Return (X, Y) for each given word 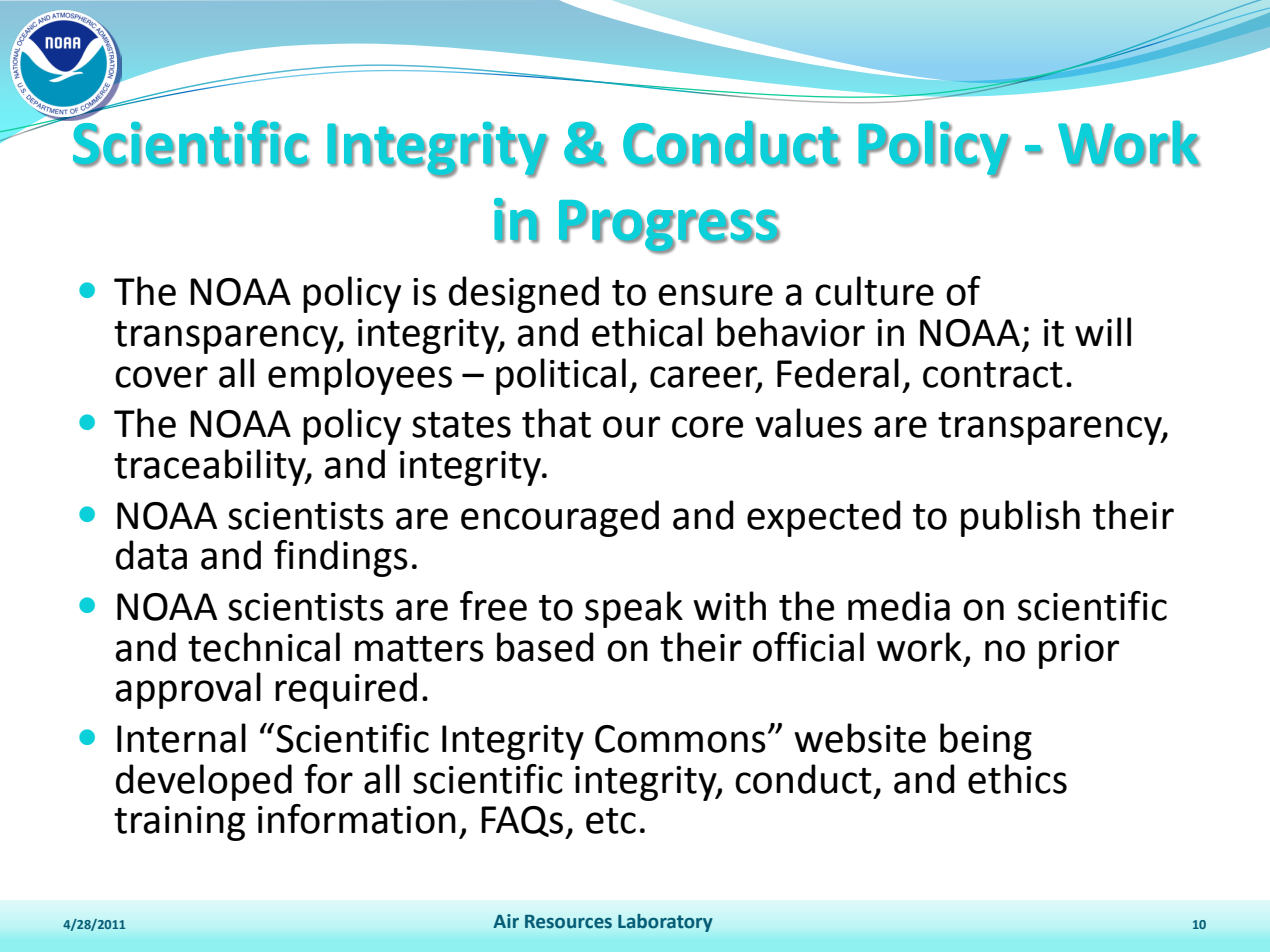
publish (1020, 518)
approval (188, 690)
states (461, 425)
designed (524, 294)
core (707, 427)
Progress (669, 227)
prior (1079, 651)
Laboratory (665, 923)
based (545, 647)
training (179, 823)
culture (874, 291)
